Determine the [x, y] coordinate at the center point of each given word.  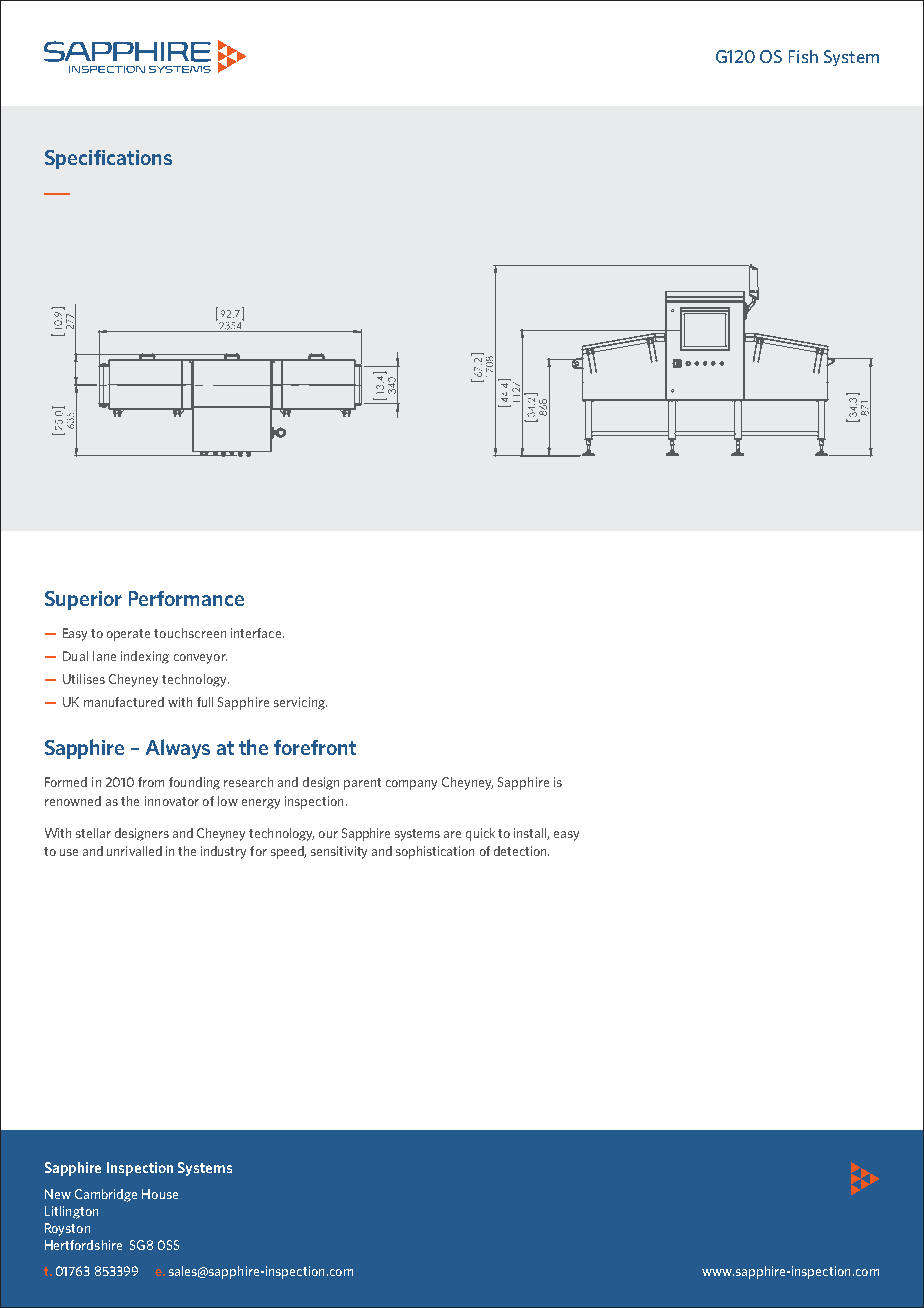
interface [257, 633]
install [531, 834]
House [160, 1194]
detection [521, 851]
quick [480, 834]
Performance [186, 598]
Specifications [108, 159]
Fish [803, 56]
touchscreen [190, 633]
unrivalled [134, 851]
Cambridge [106, 1195]
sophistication [435, 852]
